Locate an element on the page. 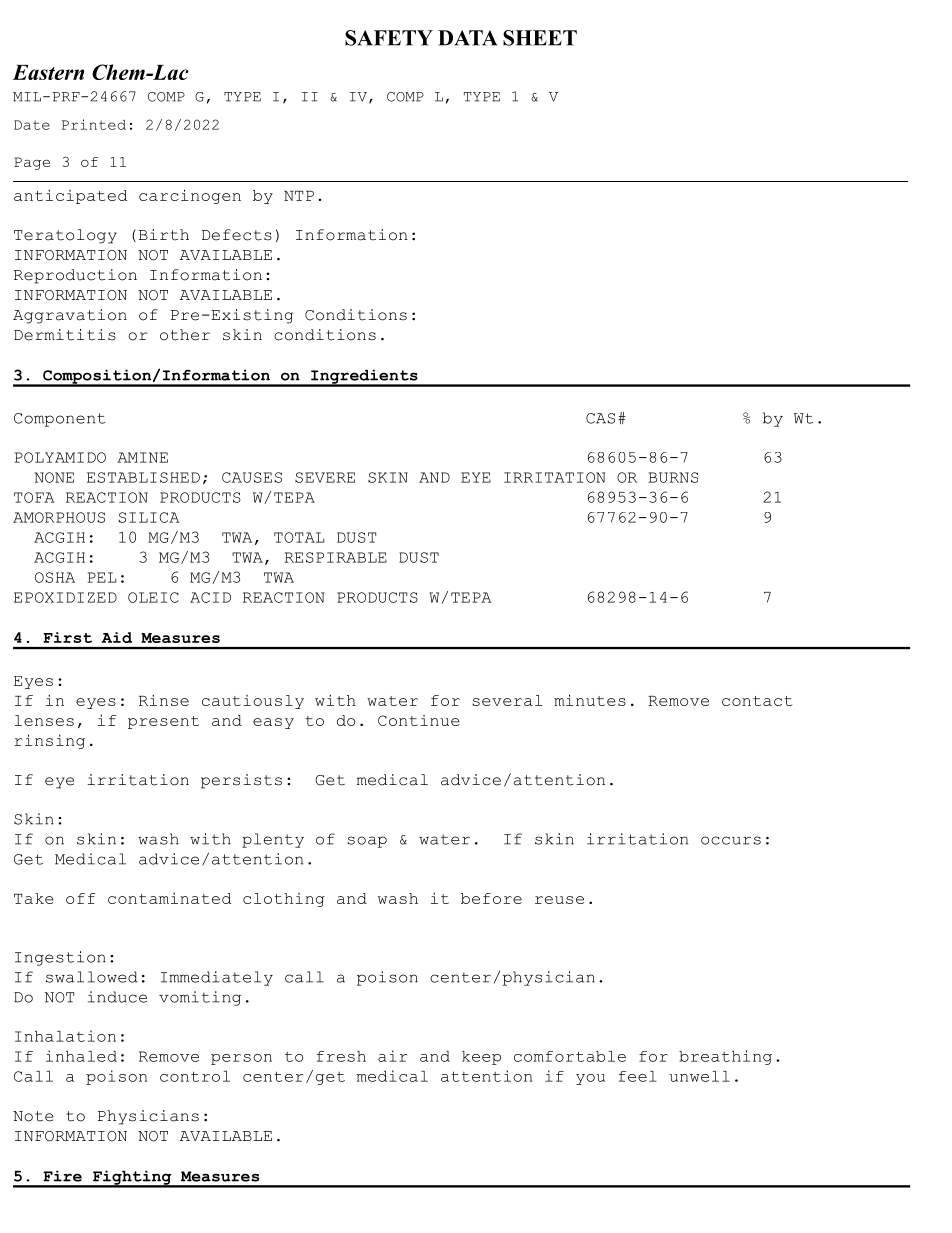 The width and height of the document is (952, 1233). SHEET is located at coordinates (540, 38).
